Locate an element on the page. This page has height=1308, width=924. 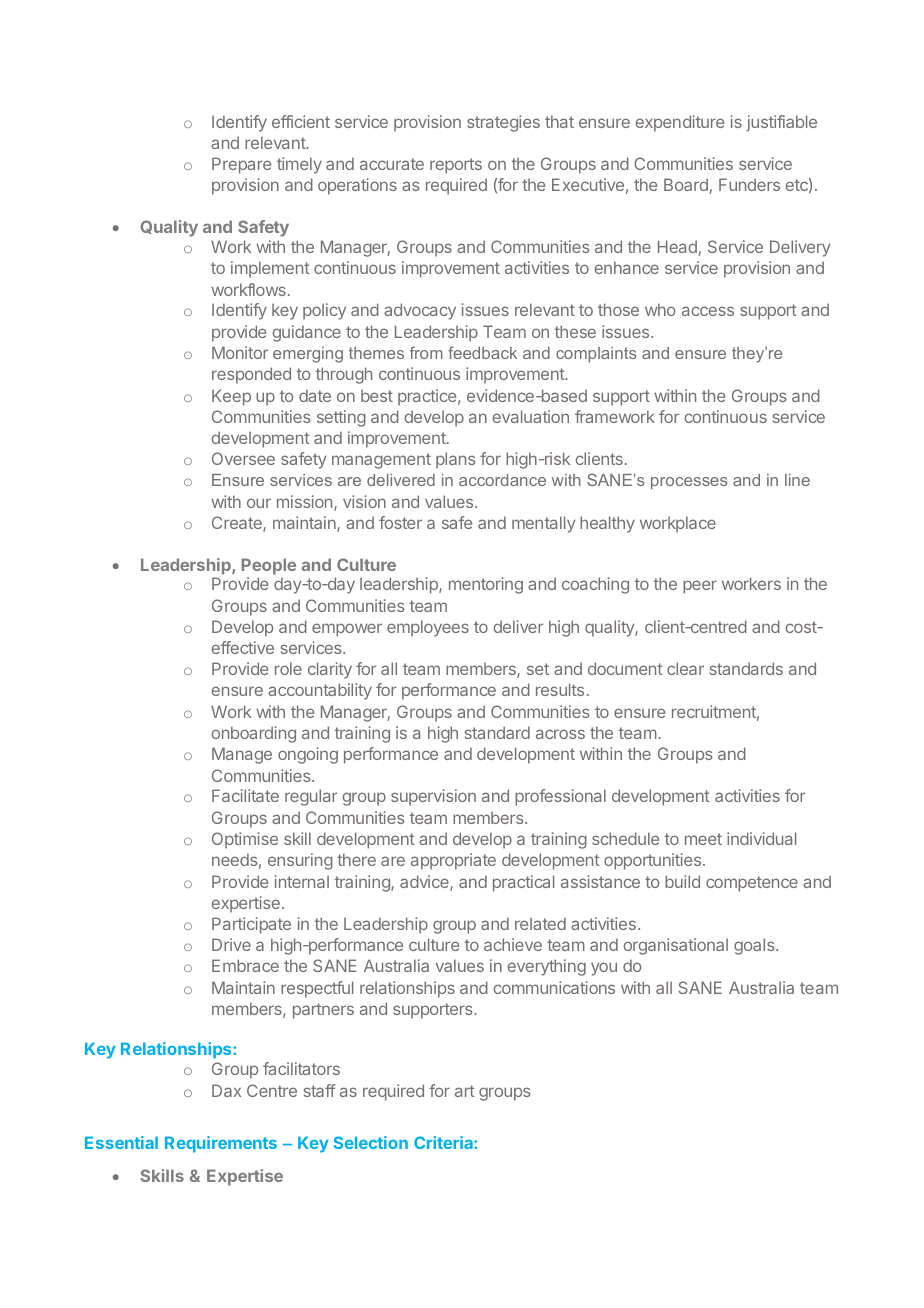
reports is located at coordinates (456, 166).
